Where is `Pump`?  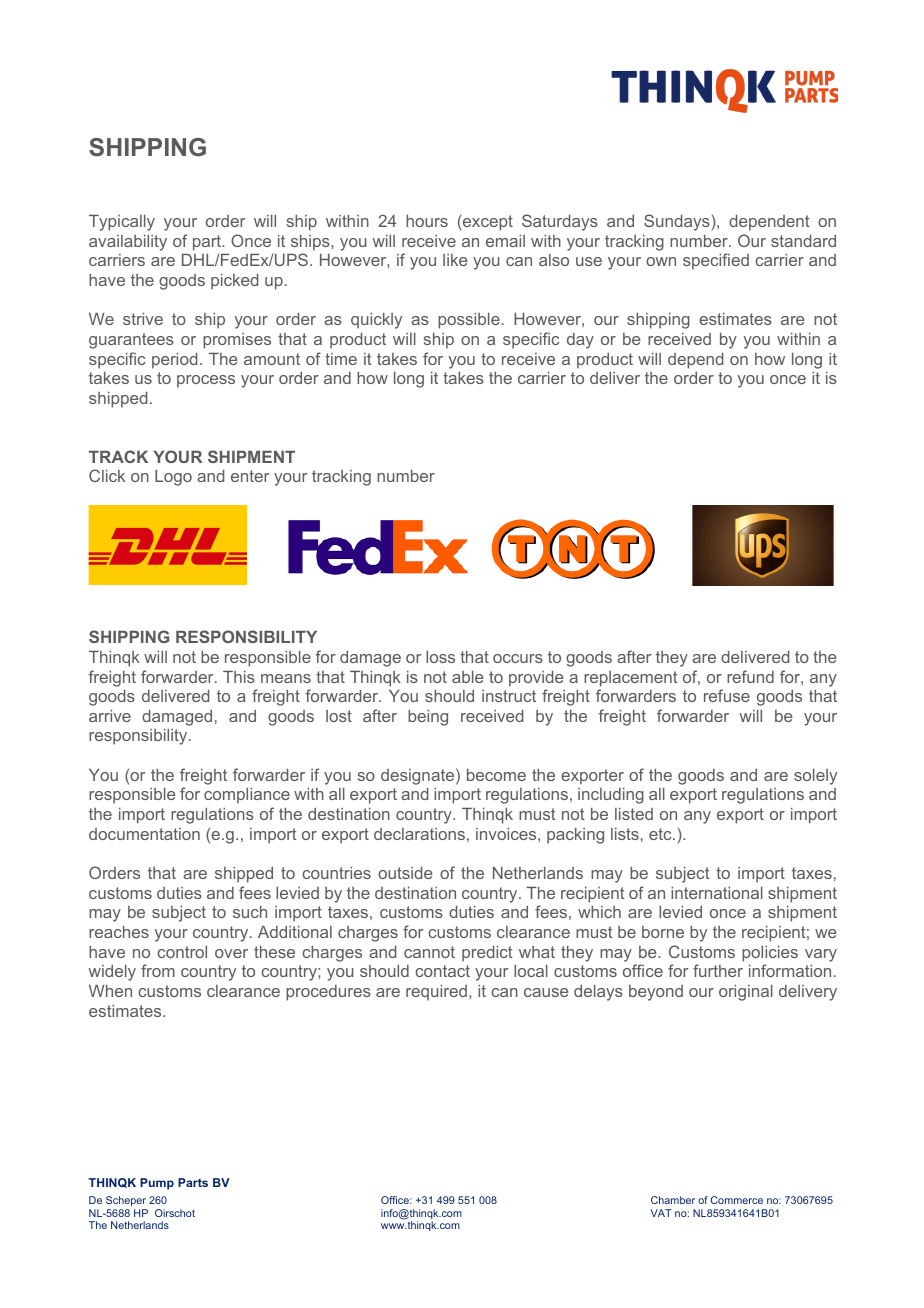 Pump is located at coordinates (157, 1184).
